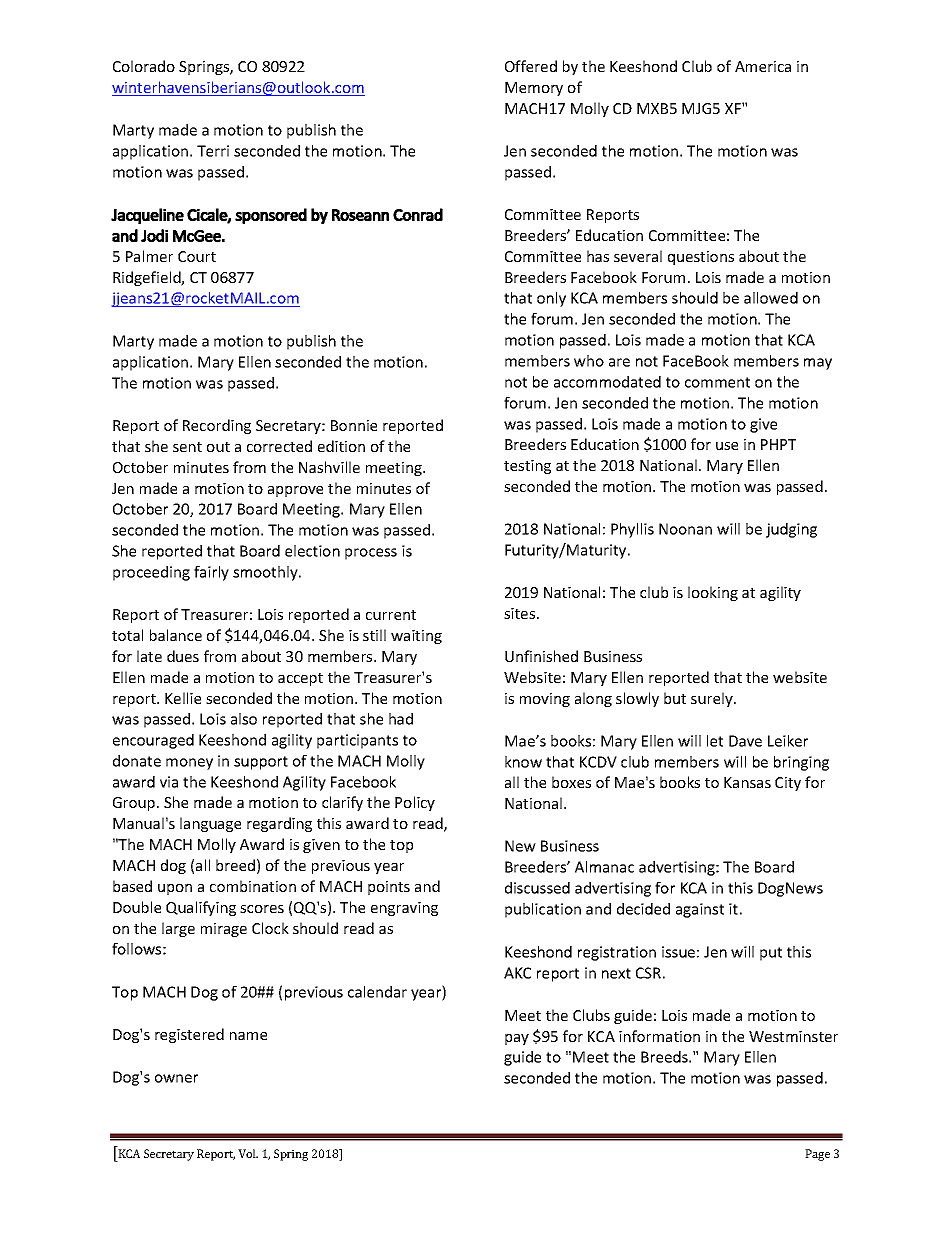 This screenshot has height=1233, width=952. What do you see at coordinates (213, 151) in the screenshot?
I see `Terri` at bounding box center [213, 151].
